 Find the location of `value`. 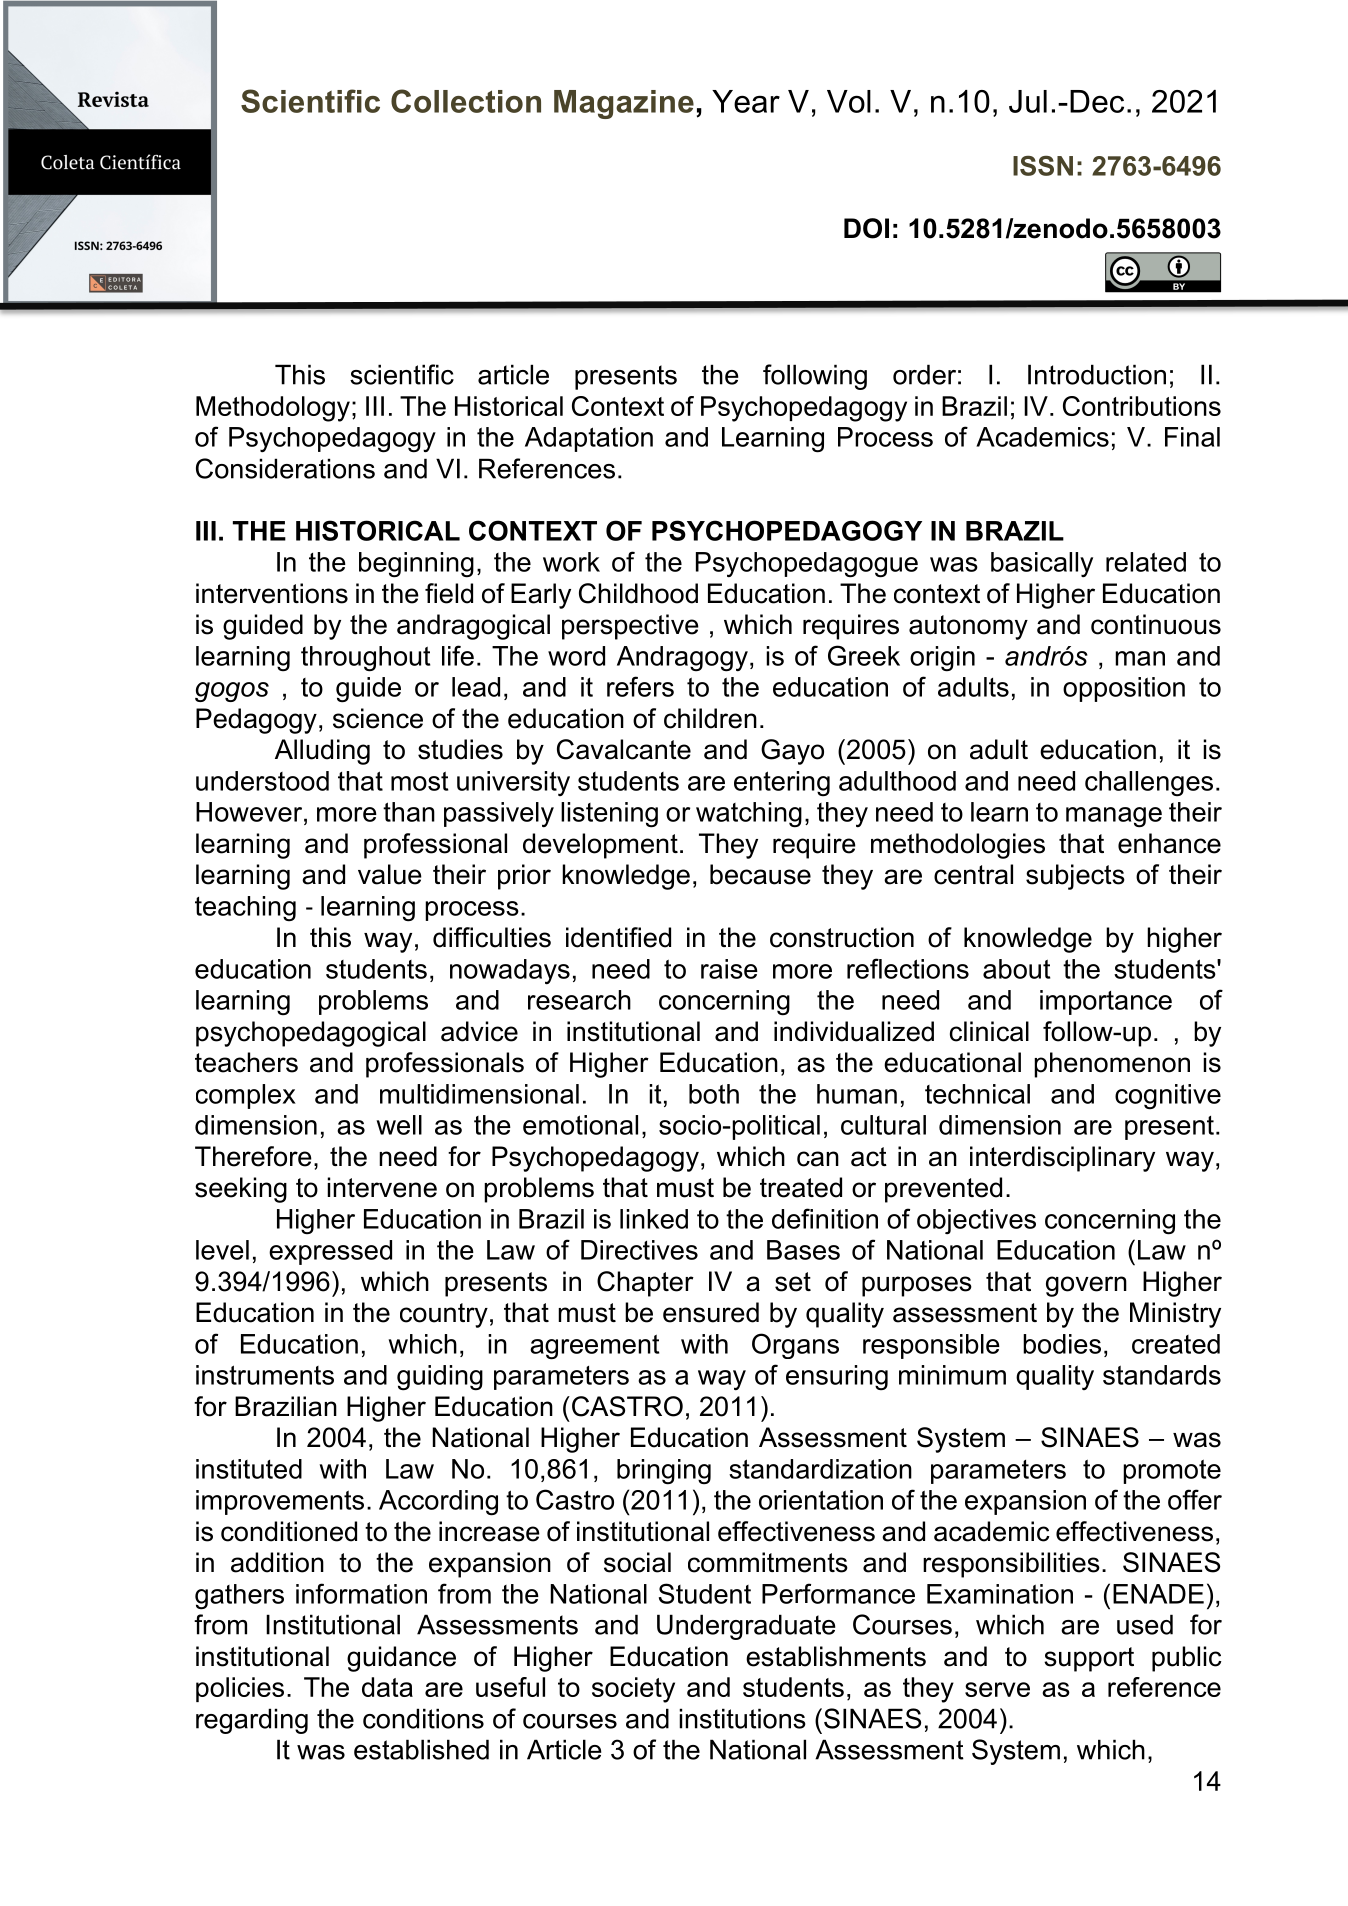

value is located at coordinates (390, 874).
